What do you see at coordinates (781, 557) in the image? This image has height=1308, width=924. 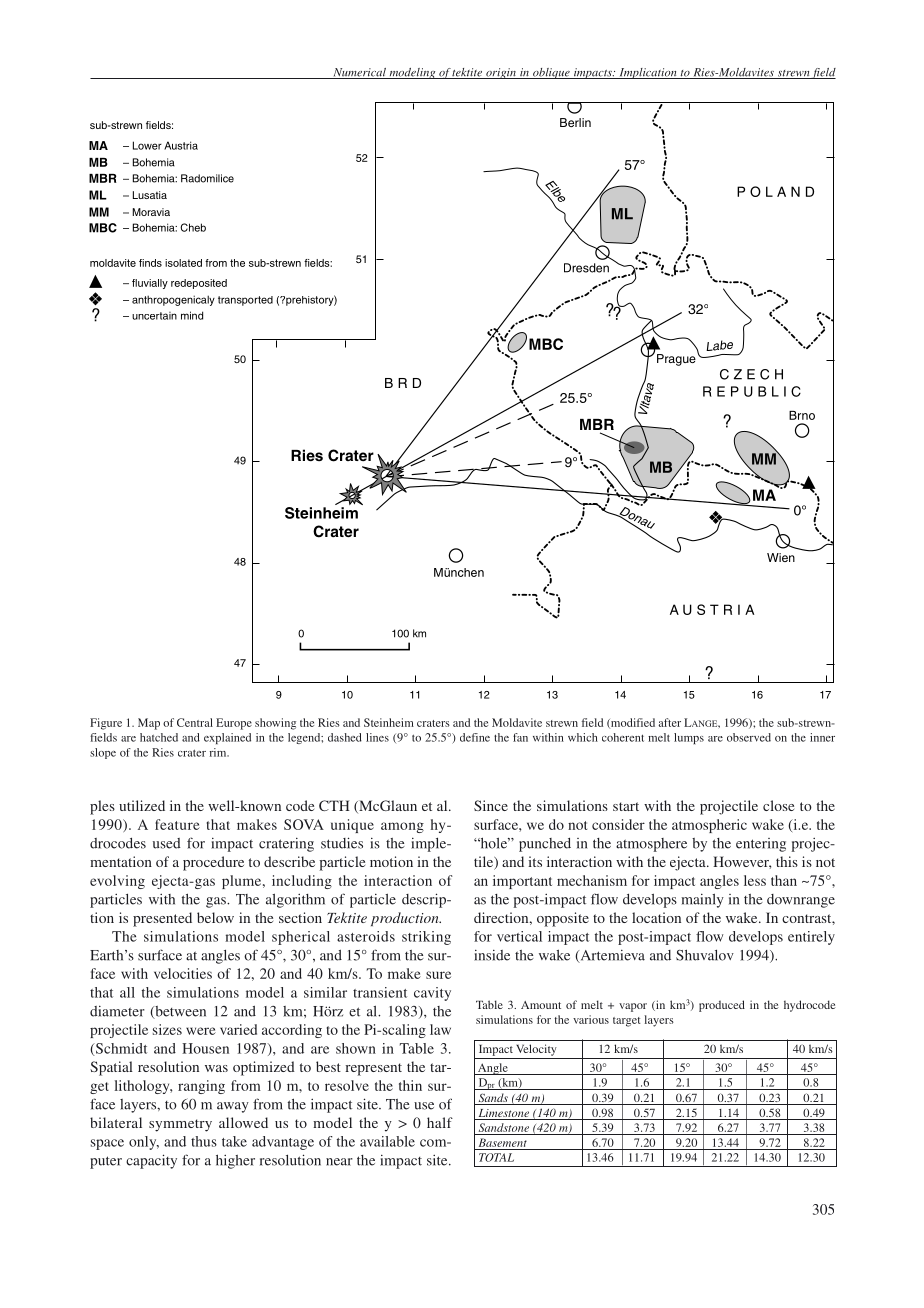 I see `Wien` at bounding box center [781, 557].
